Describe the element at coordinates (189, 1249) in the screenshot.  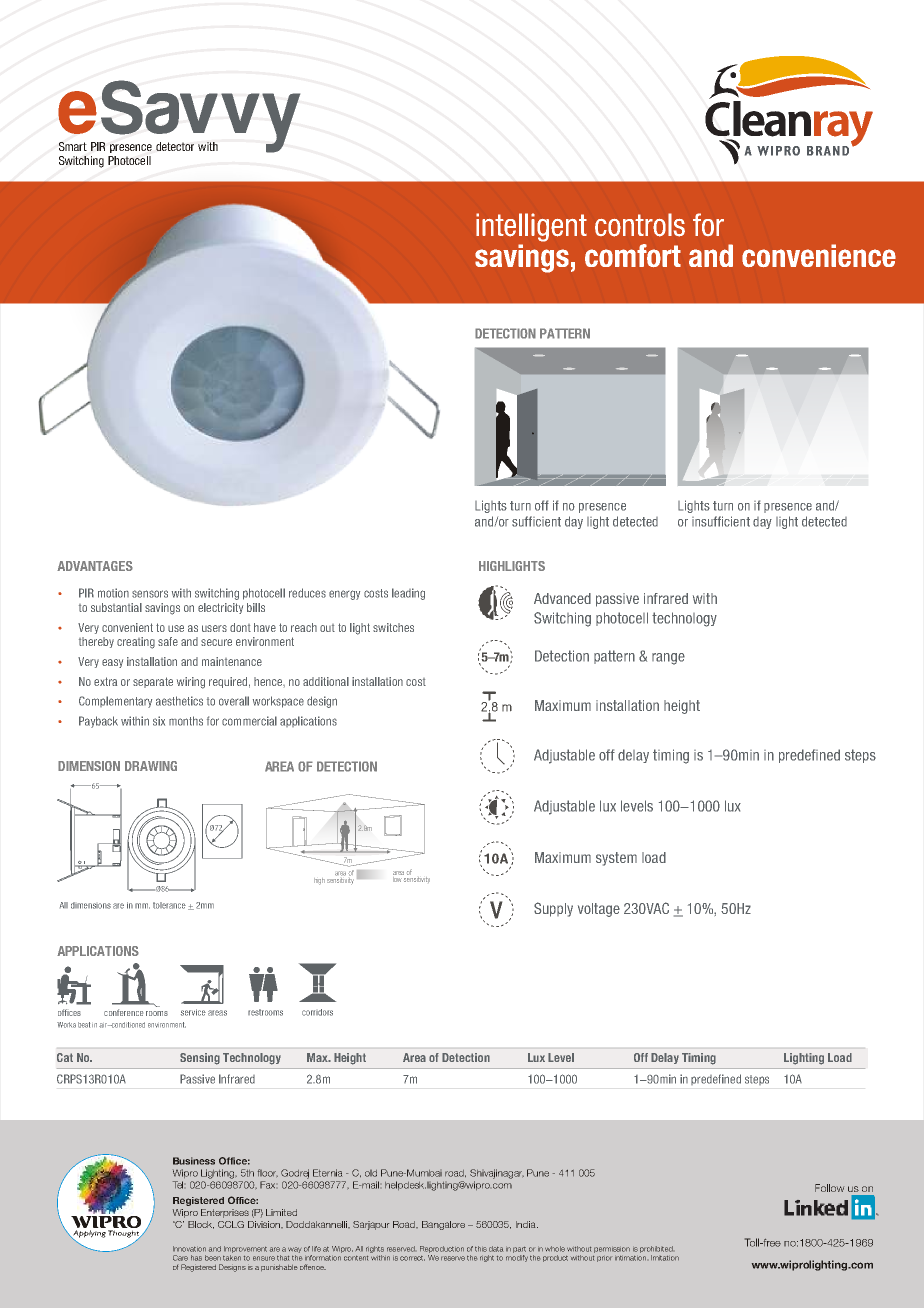
I see `Innovation` at that location.
